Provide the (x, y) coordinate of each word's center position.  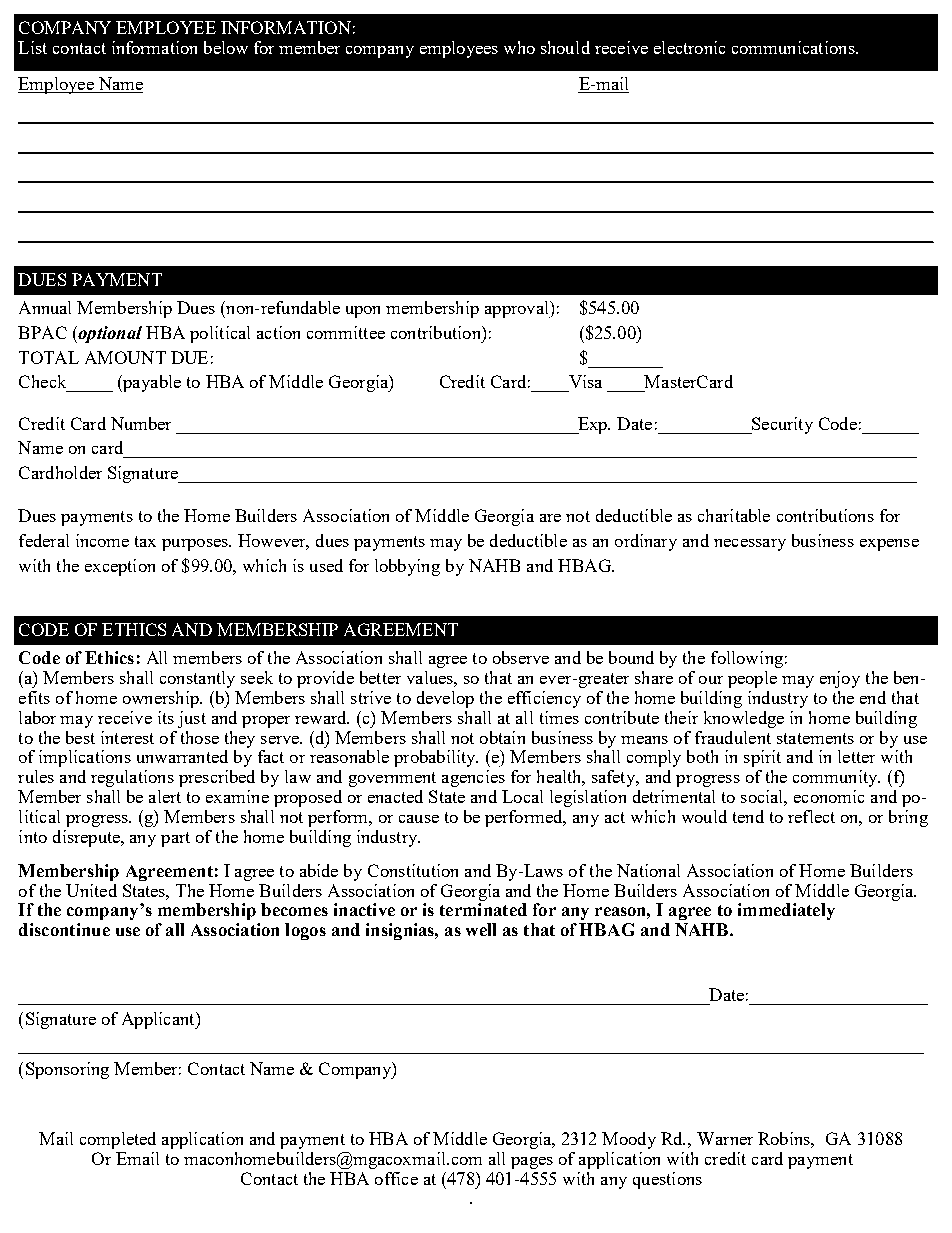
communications (794, 47)
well (481, 929)
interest (127, 737)
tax (145, 541)
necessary (750, 545)
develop (445, 699)
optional (109, 334)
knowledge (744, 719)
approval (518, 309)
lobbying (407, 567)
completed (118, 1140)
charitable (734, 515)
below (226, 47)
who (519, 47)
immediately (786, 911)
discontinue (64, 929)
